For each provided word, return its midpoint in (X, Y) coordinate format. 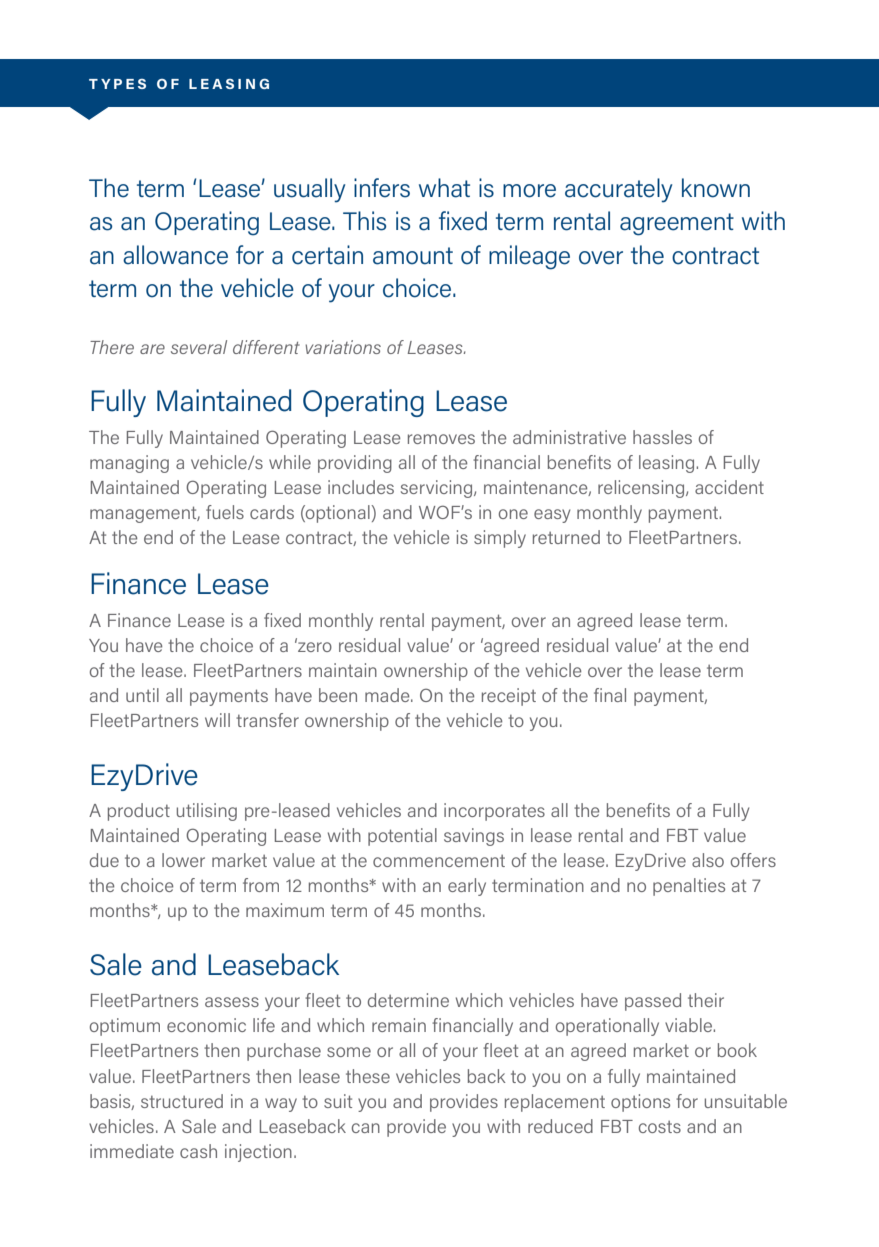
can (366, 1128)
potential (402, 837)
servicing (438, 489)
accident (729, 487)
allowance (175, 255)
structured (182, 1101)
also (708, 860)
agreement (677, 224)
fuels (225, 512)
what (444, 188)
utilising (207, 812)
